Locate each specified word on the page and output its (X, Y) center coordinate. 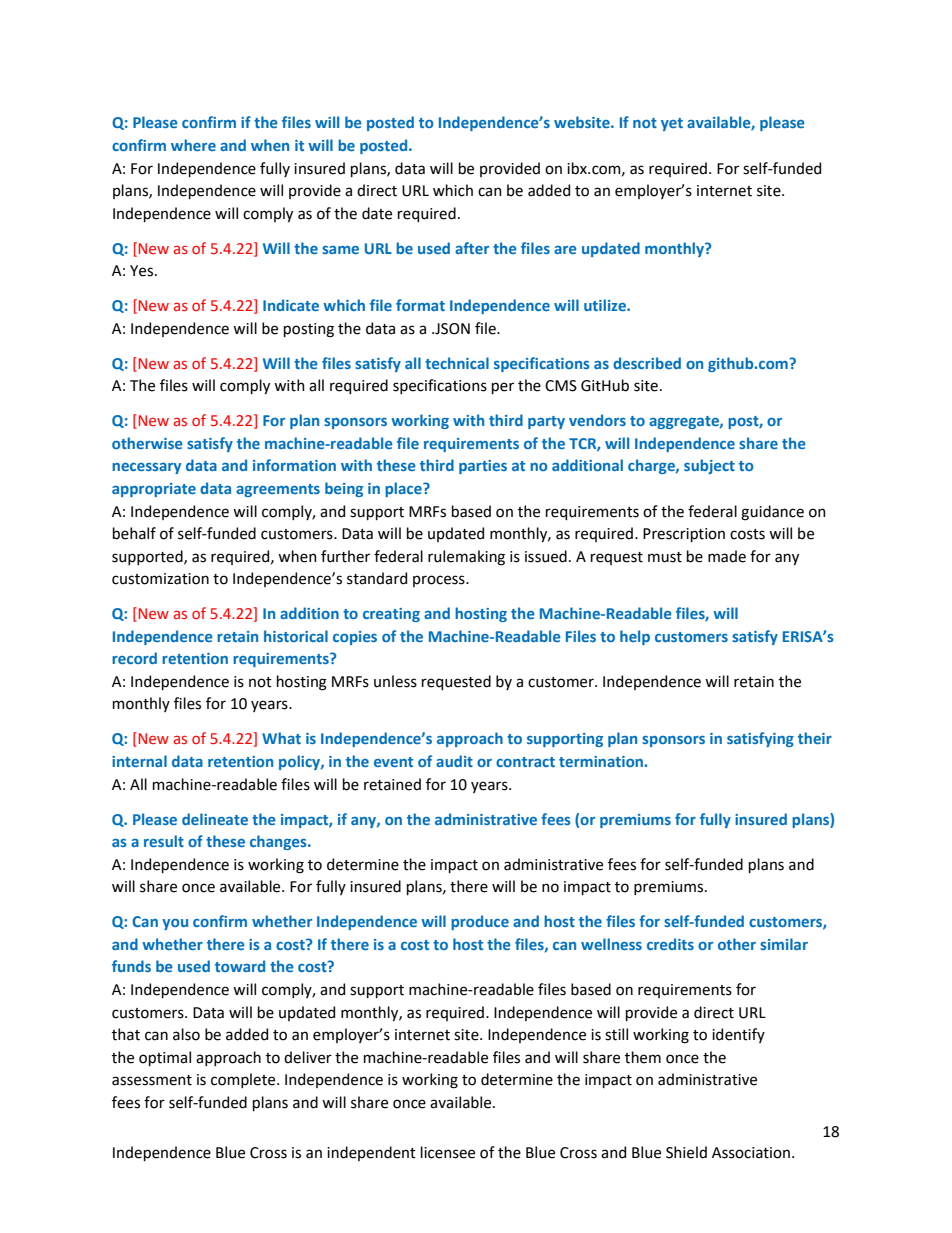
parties (483, 467)
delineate (215, 819)
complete (244, 1080)
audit (454, 761)
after (472, 248)
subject (709, 466)
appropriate (154, 490)
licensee (448, 1152)
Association (751, 1153)
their (815, 738)
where (193, 145)
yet (672, 124)
